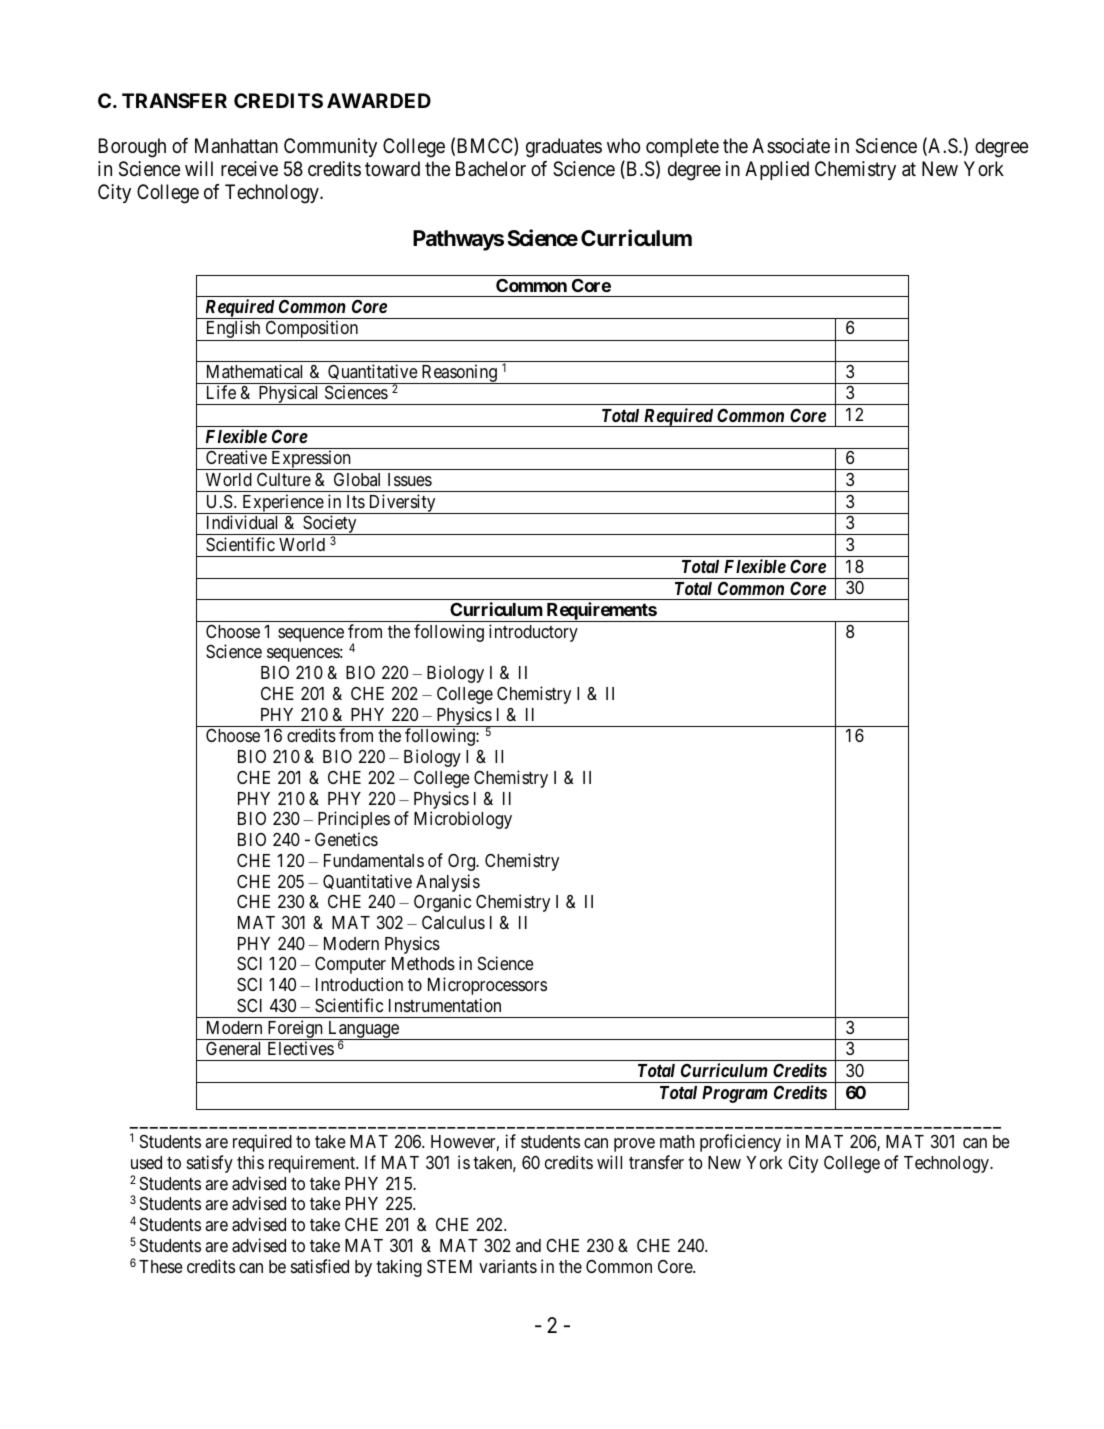  What do you see at coordinates (161, 1266) in the image?
I see `These` at bounding box center [161, 1266].
